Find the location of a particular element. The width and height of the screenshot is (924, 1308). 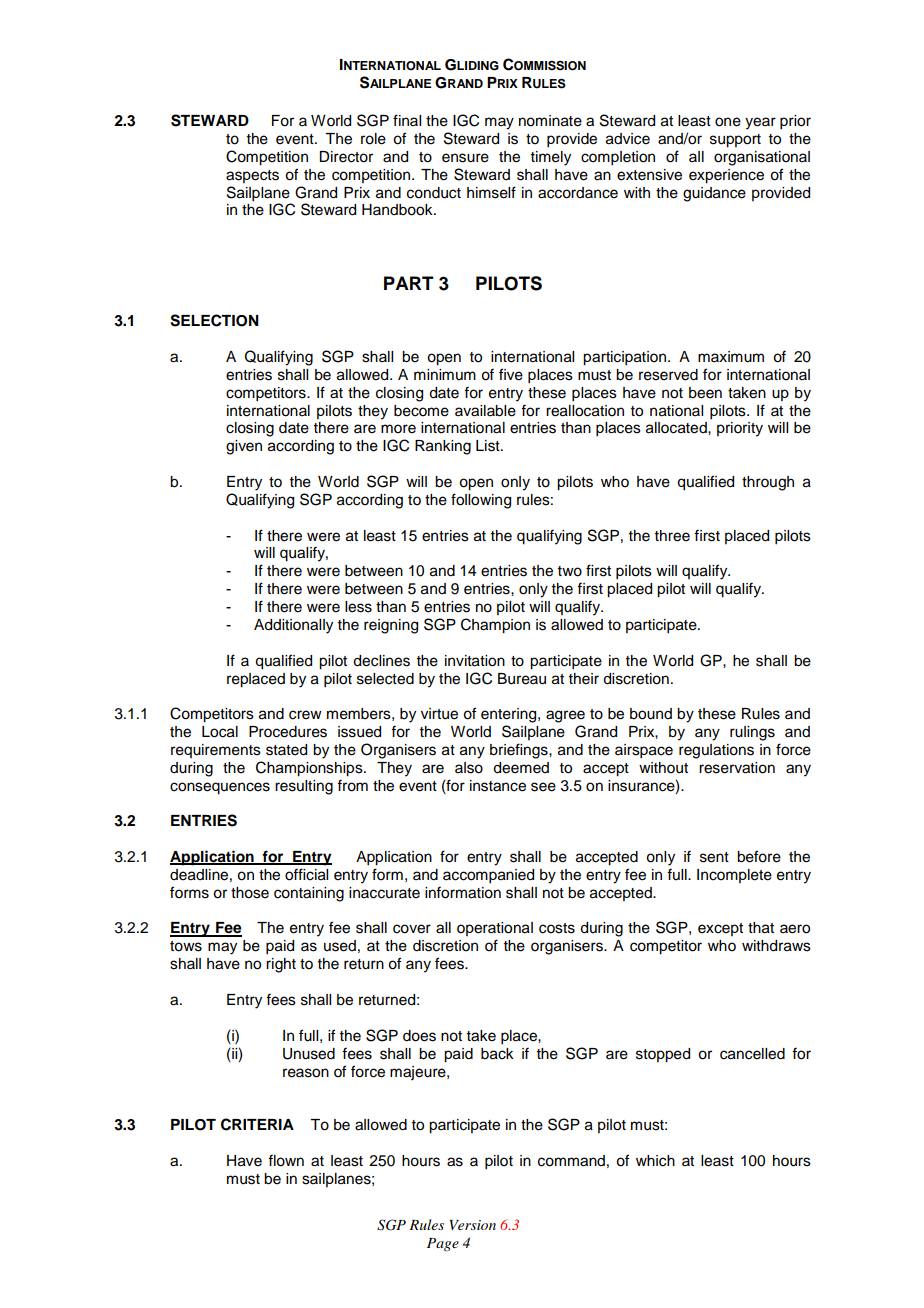

which is located at coordinates (655, 1161).
